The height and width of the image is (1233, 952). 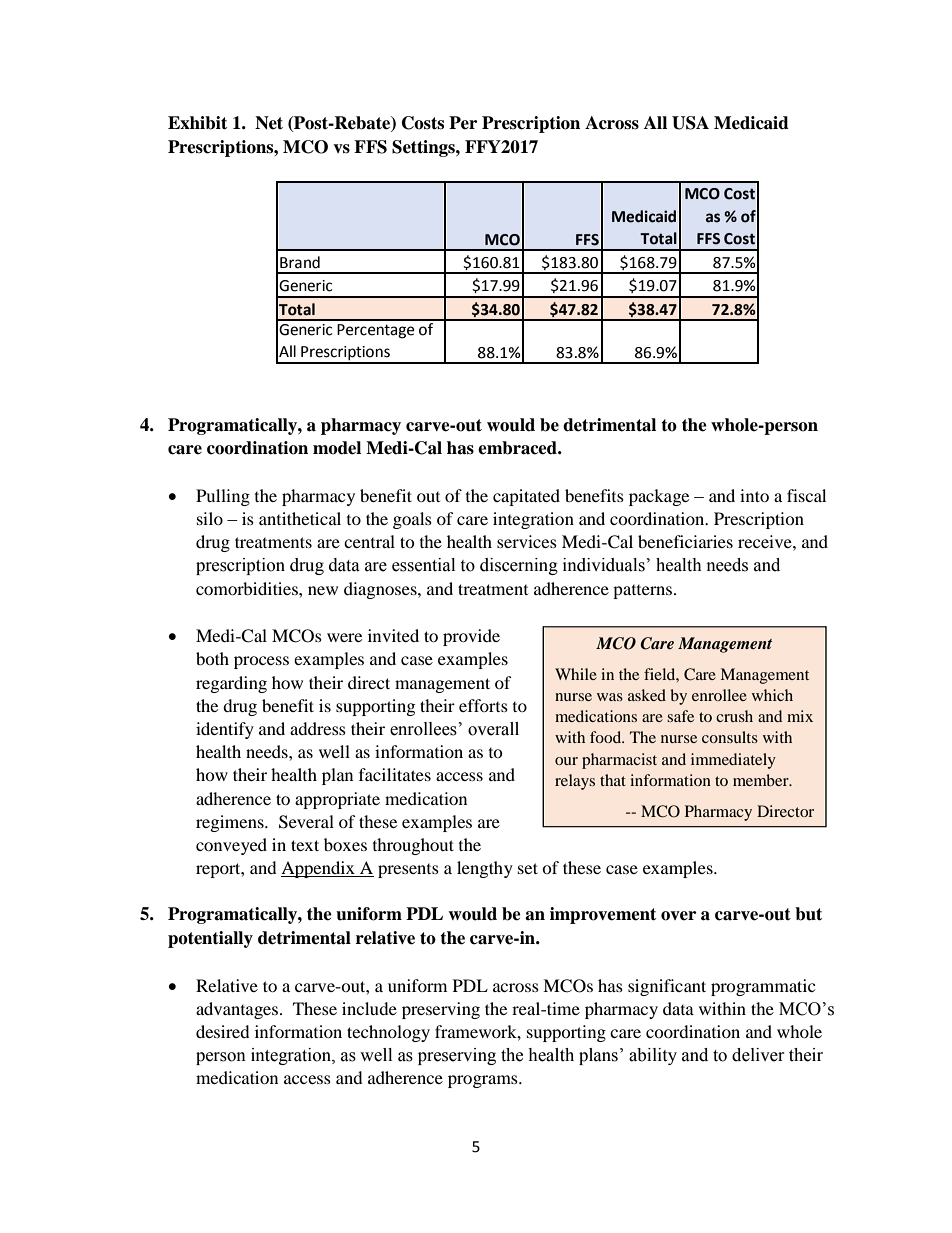 What do you see at coordinates (269, 123) in the image?
I see `Net` at bounding box center [269, 123].
